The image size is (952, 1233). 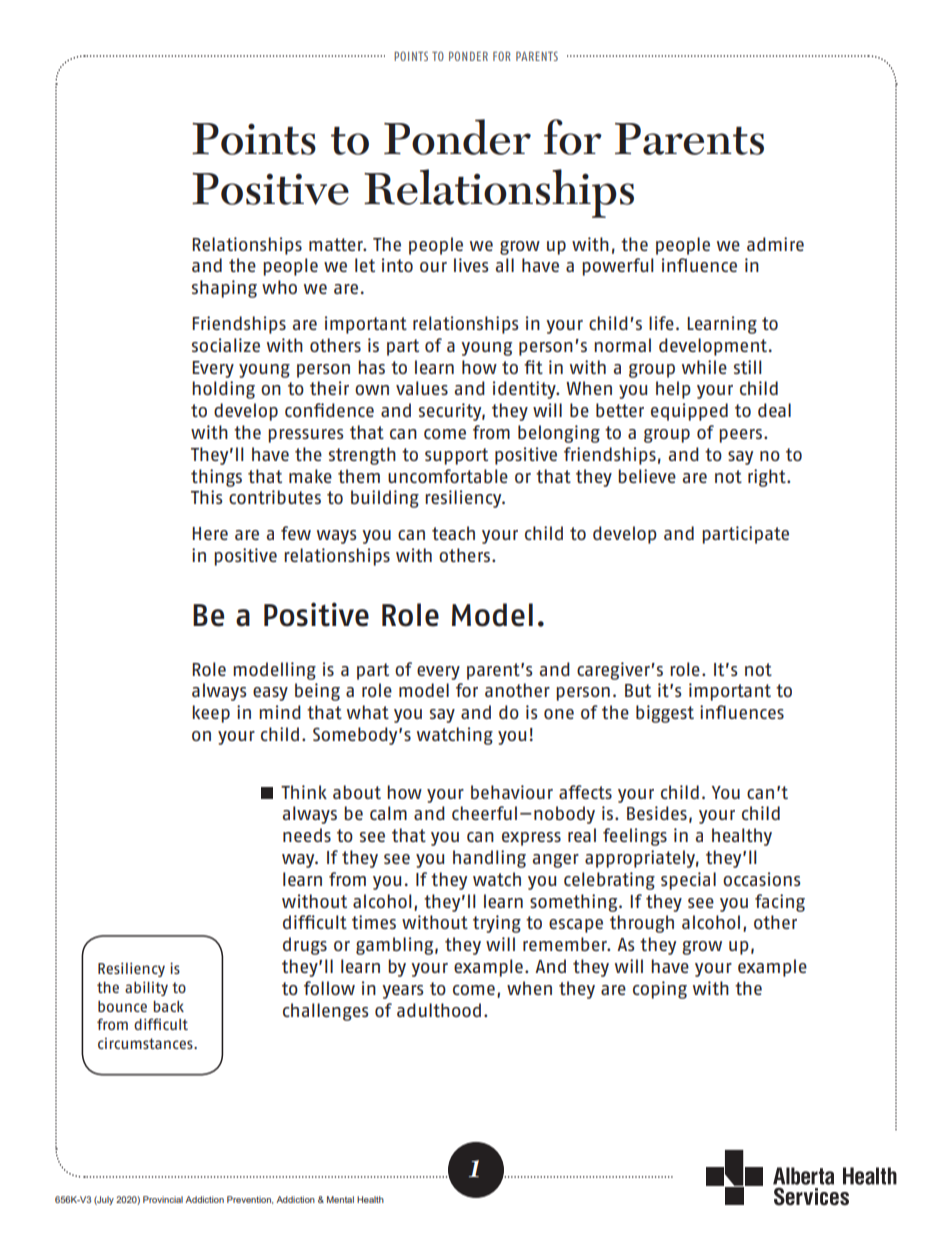 I want to click on Provincial, so click(x=163, y=1199).
